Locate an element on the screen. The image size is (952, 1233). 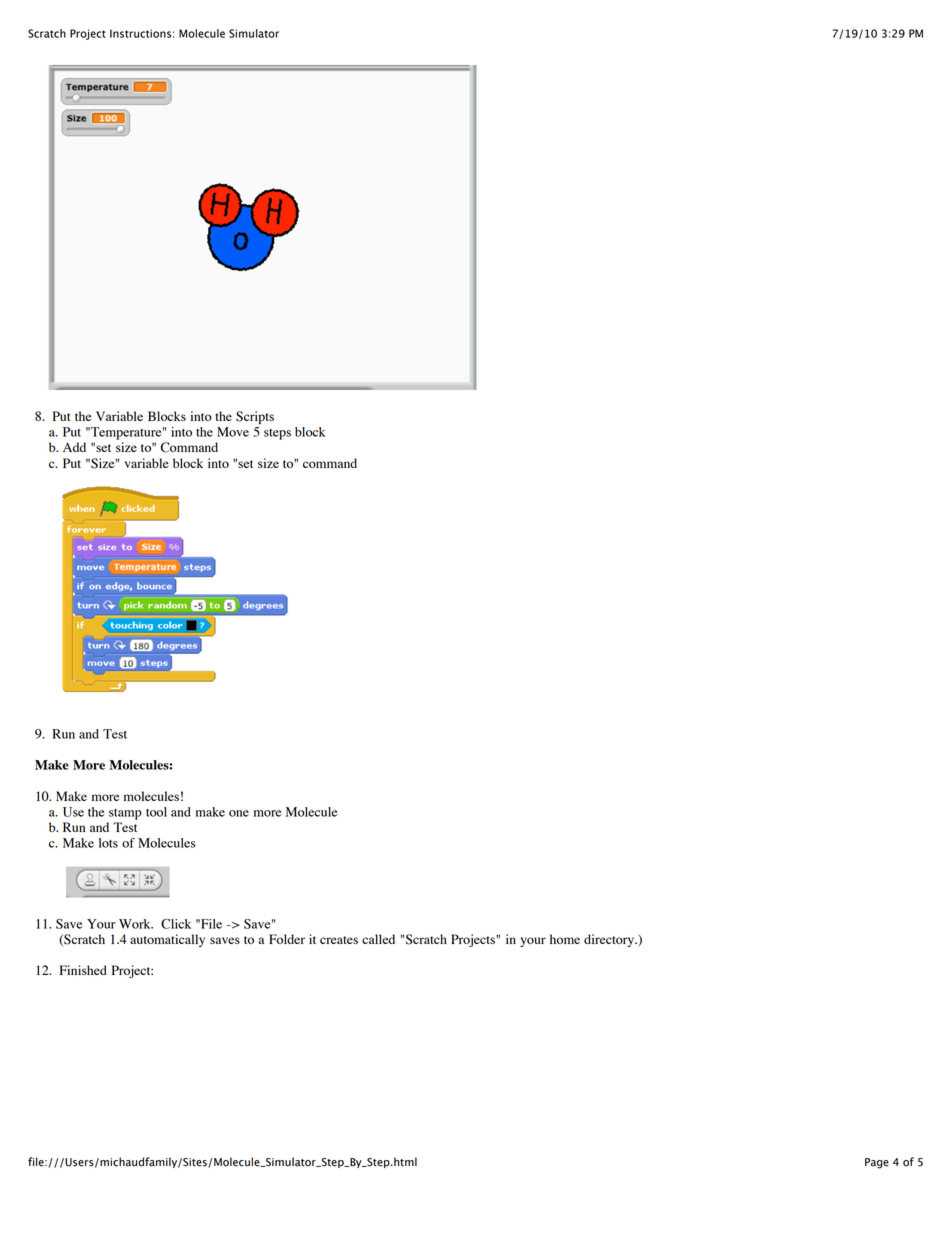
directory is located at coordinates (610, 940).
